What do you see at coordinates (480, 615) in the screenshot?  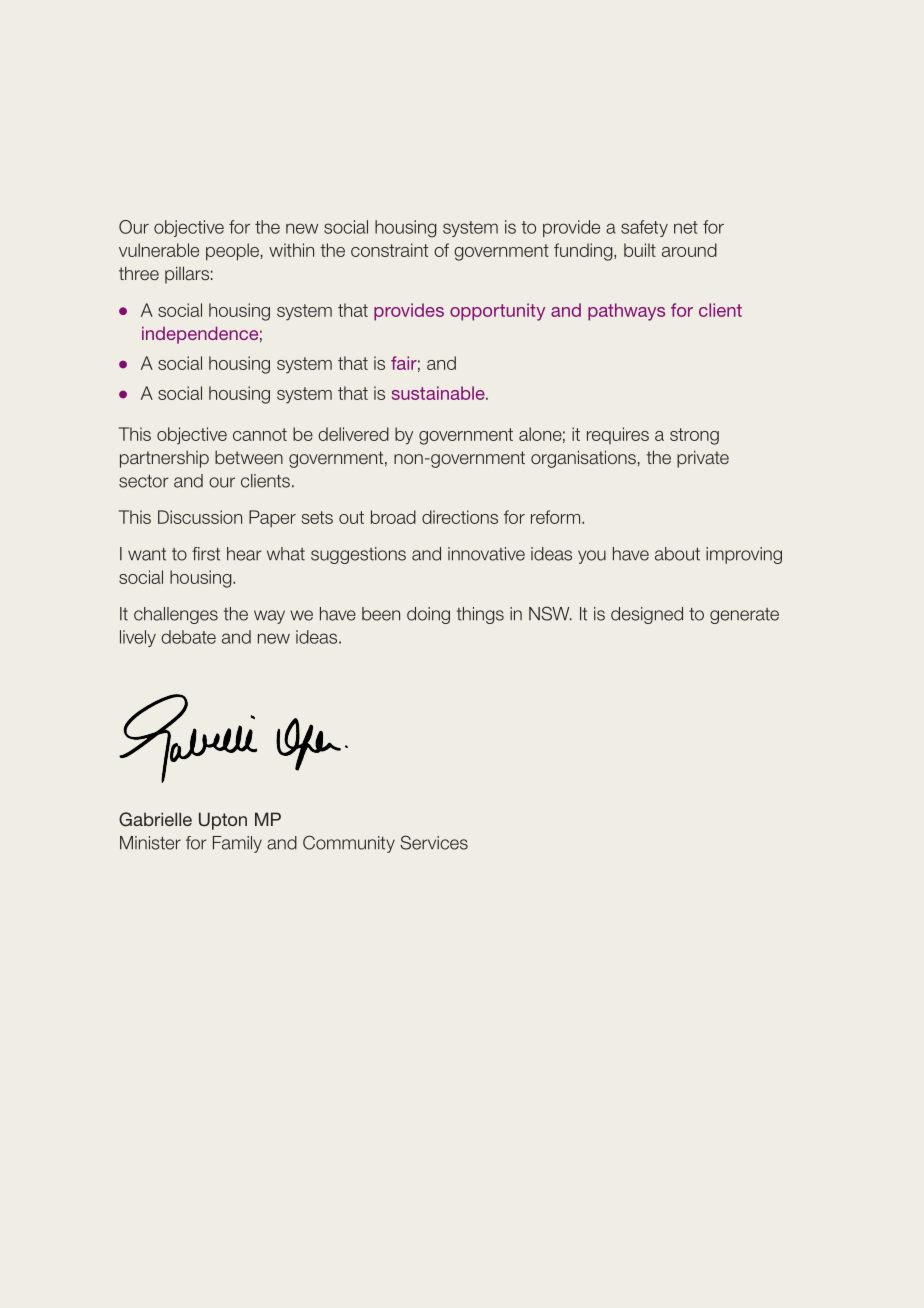 I see `things` at bounding box center [480, 615].
